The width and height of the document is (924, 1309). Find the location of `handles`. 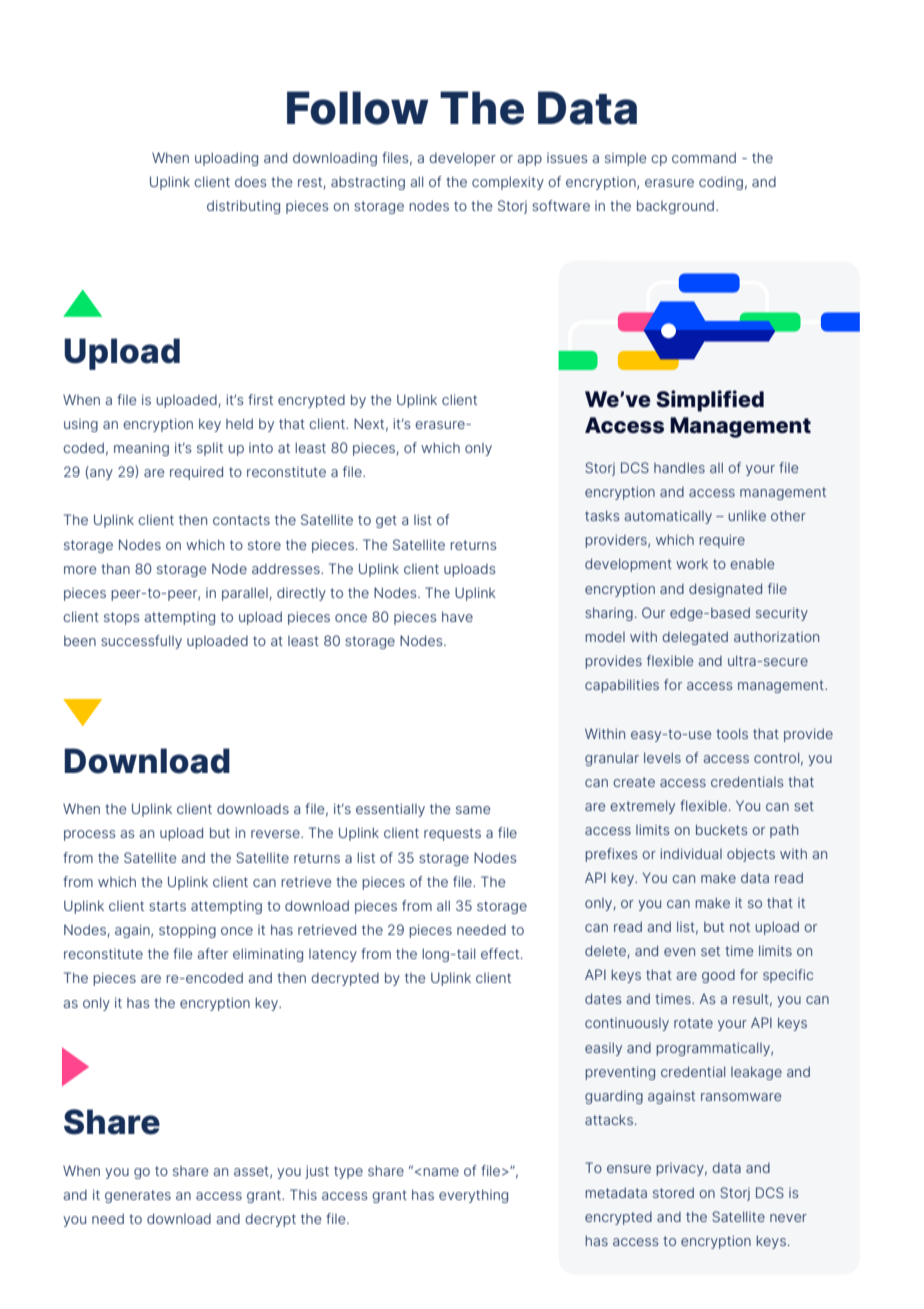

handles is located at coordinates (679, 467).
